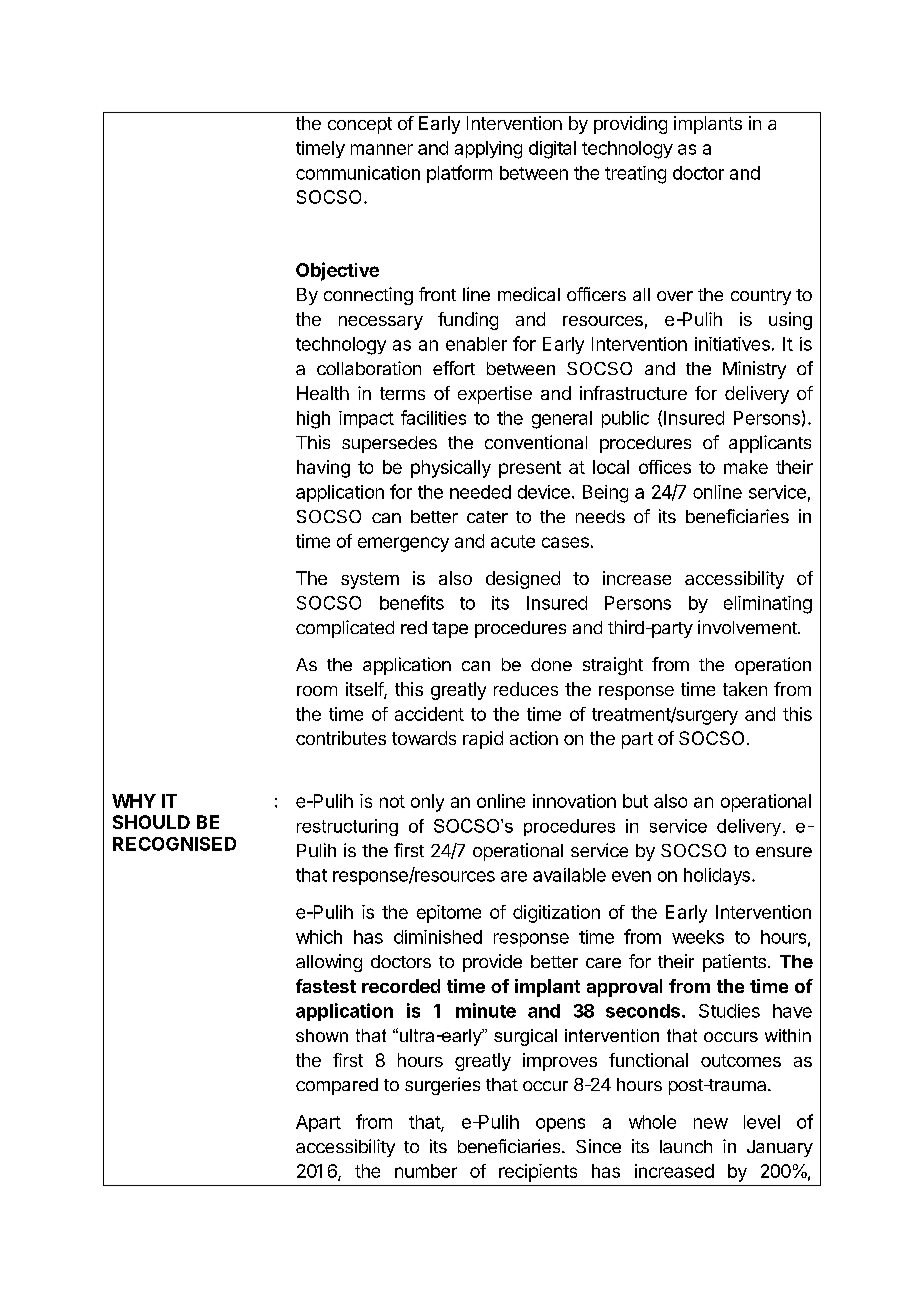  Describe the element at coordinates (748, 627) in the image. I see `involvement` at that location.
